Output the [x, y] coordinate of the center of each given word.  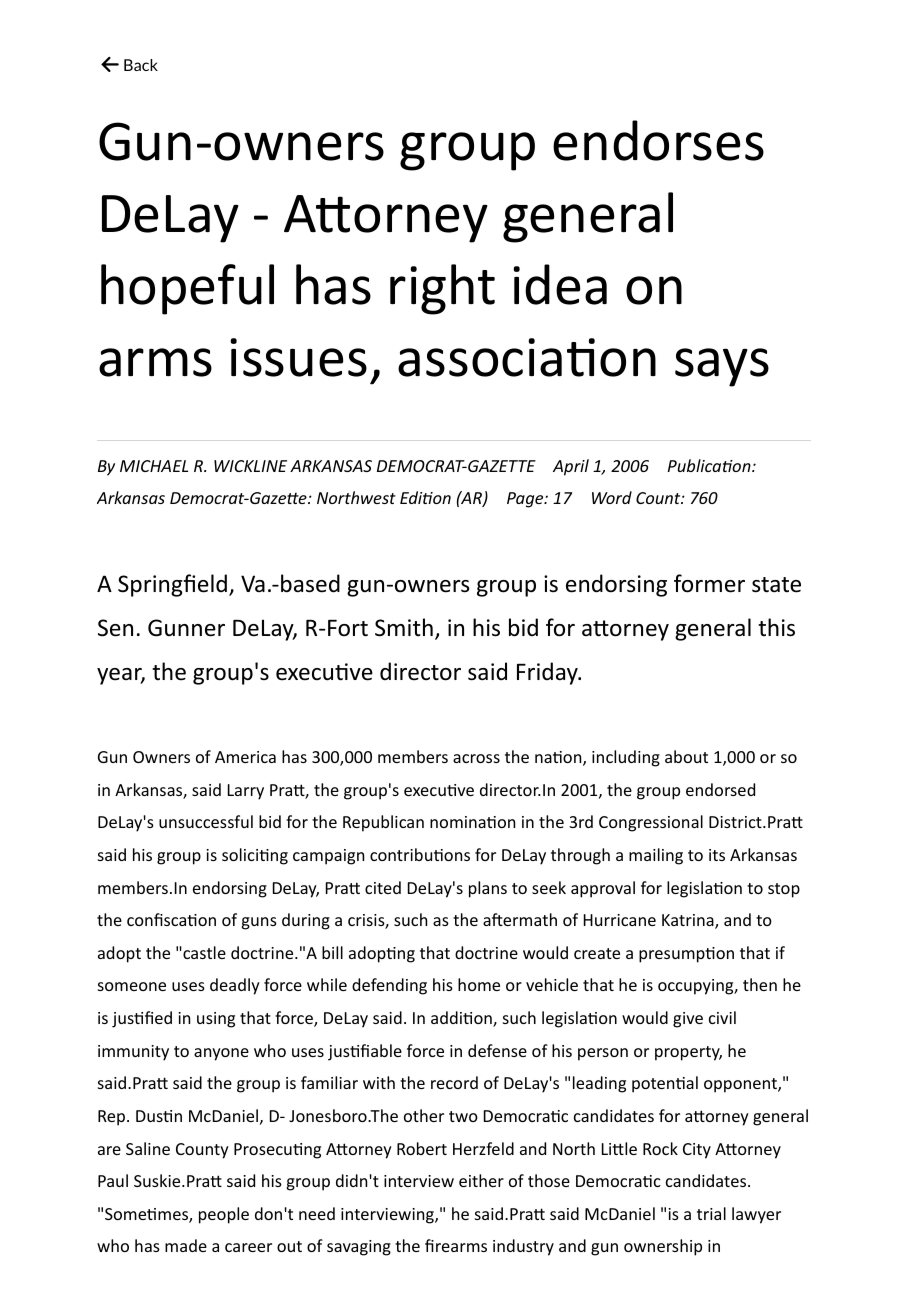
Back [141, 65]
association [527, 357]
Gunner [186, 628]
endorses [658, 140]
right [442, 289]
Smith [404, 627]
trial [711, 1213]
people [224, 1215]
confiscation [171, 919]
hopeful [187, 289]
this [776, 627]
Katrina [689, 921]
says [722, 367]
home [479, 984]
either [481, 1180]
